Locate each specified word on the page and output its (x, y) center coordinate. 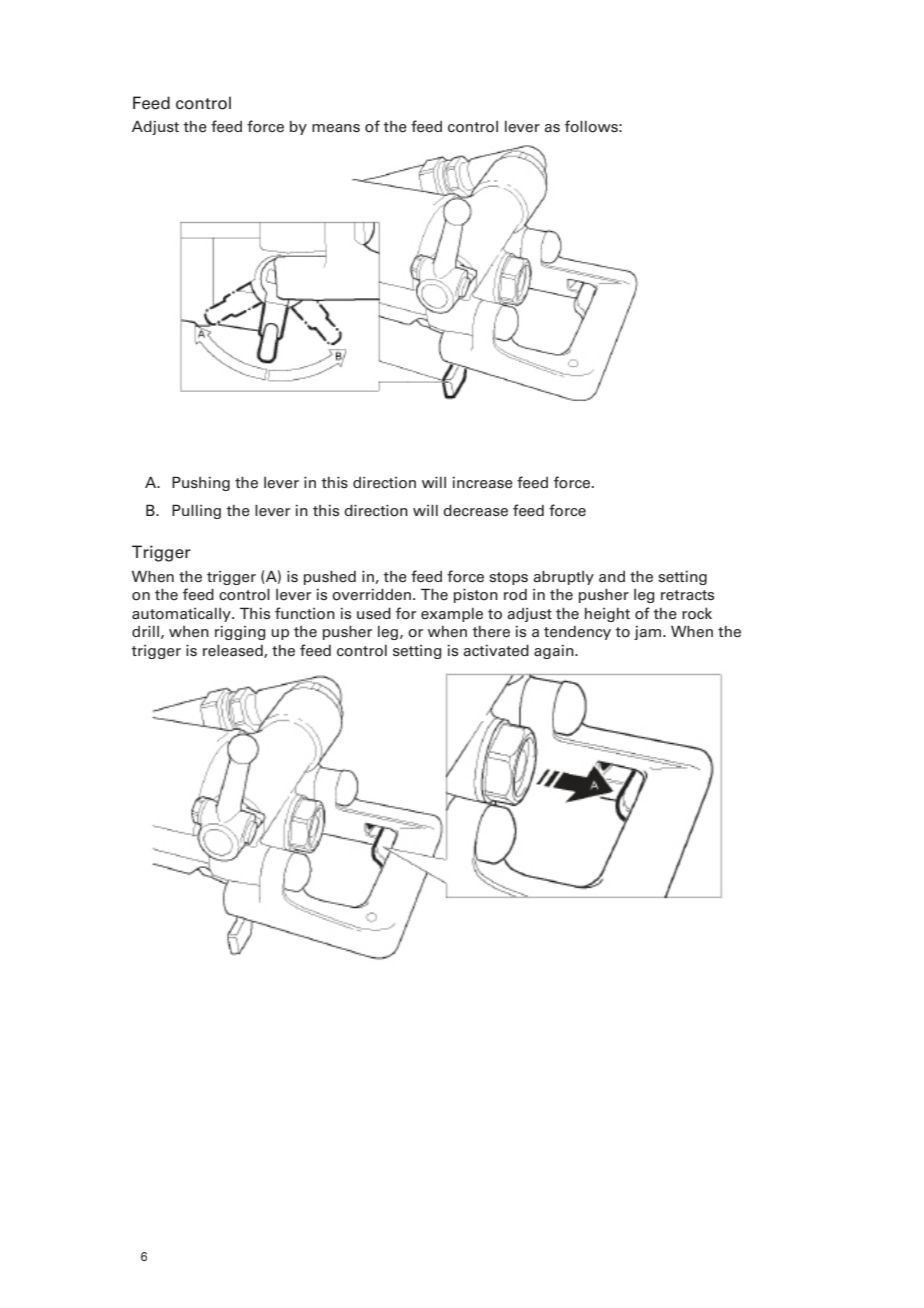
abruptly (563, 577)
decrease (475, 511)
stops (508, 578)
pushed (330, 578)
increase (482, 483)
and (612, 576)
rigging (240, 633)
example (452, 615)
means (336, 128)
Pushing (201, 483)
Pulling (196, 511)
